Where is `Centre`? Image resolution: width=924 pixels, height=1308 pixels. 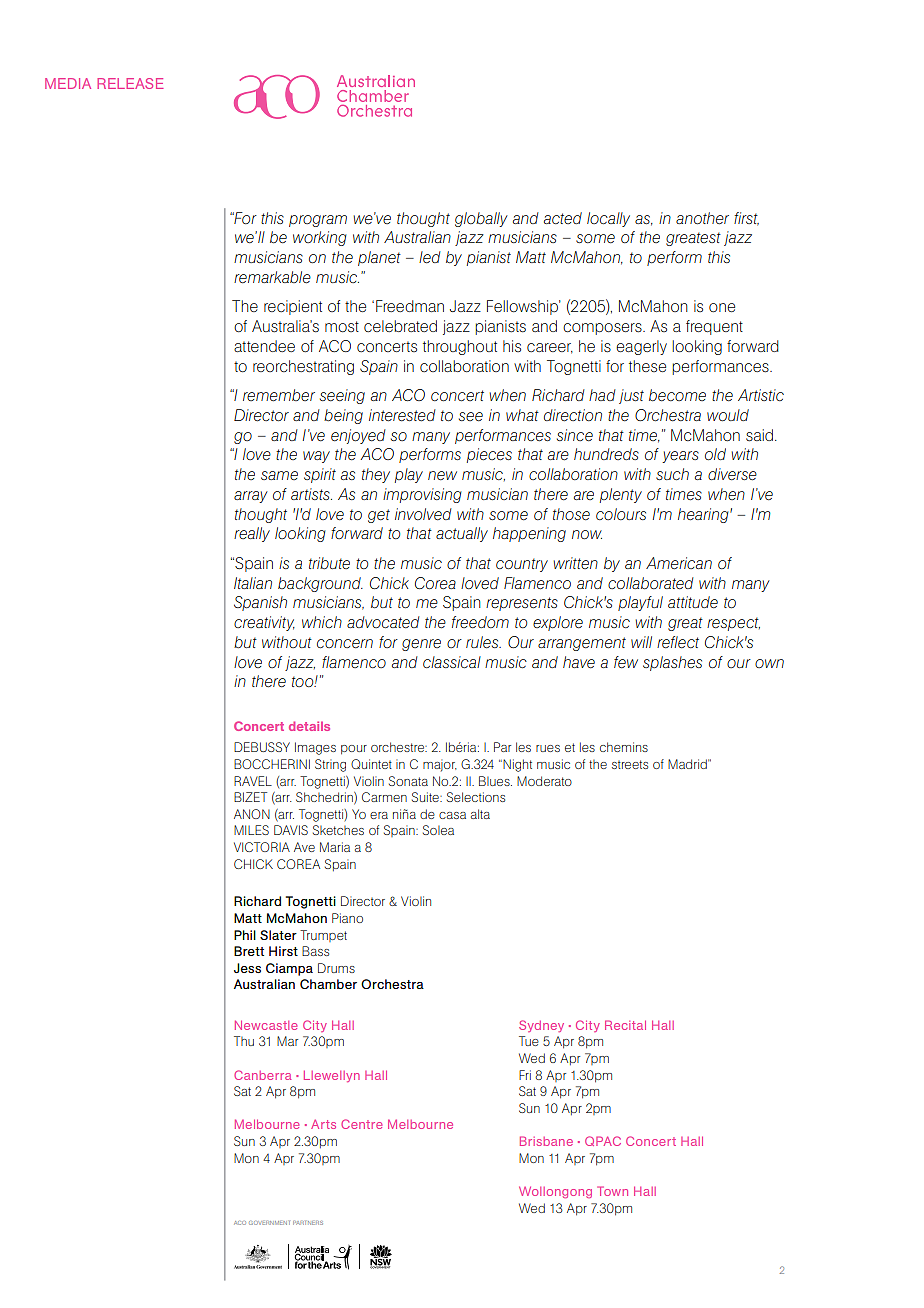
Centre is located at coordinates (361, 1124).
